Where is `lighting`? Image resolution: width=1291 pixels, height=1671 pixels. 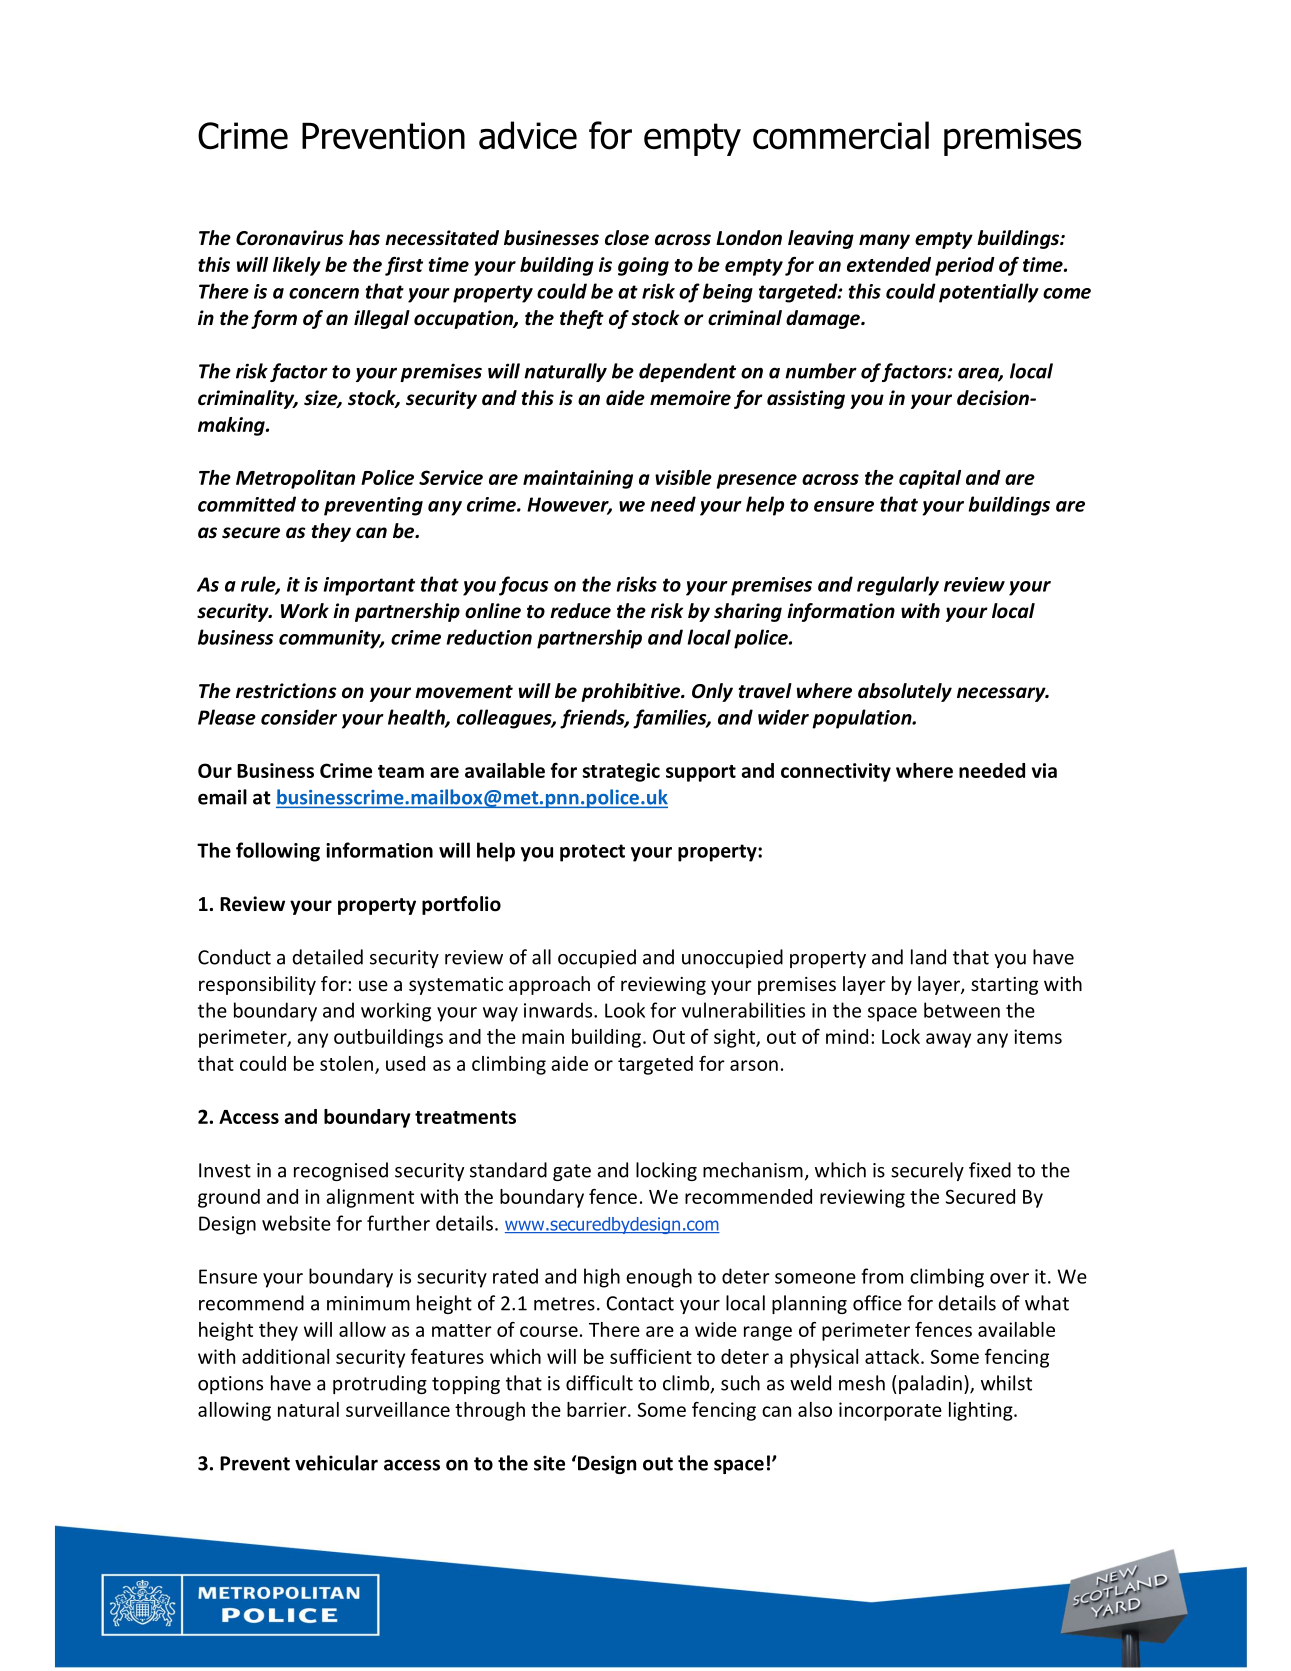
lighting is located at coordinates (982, 1411).
